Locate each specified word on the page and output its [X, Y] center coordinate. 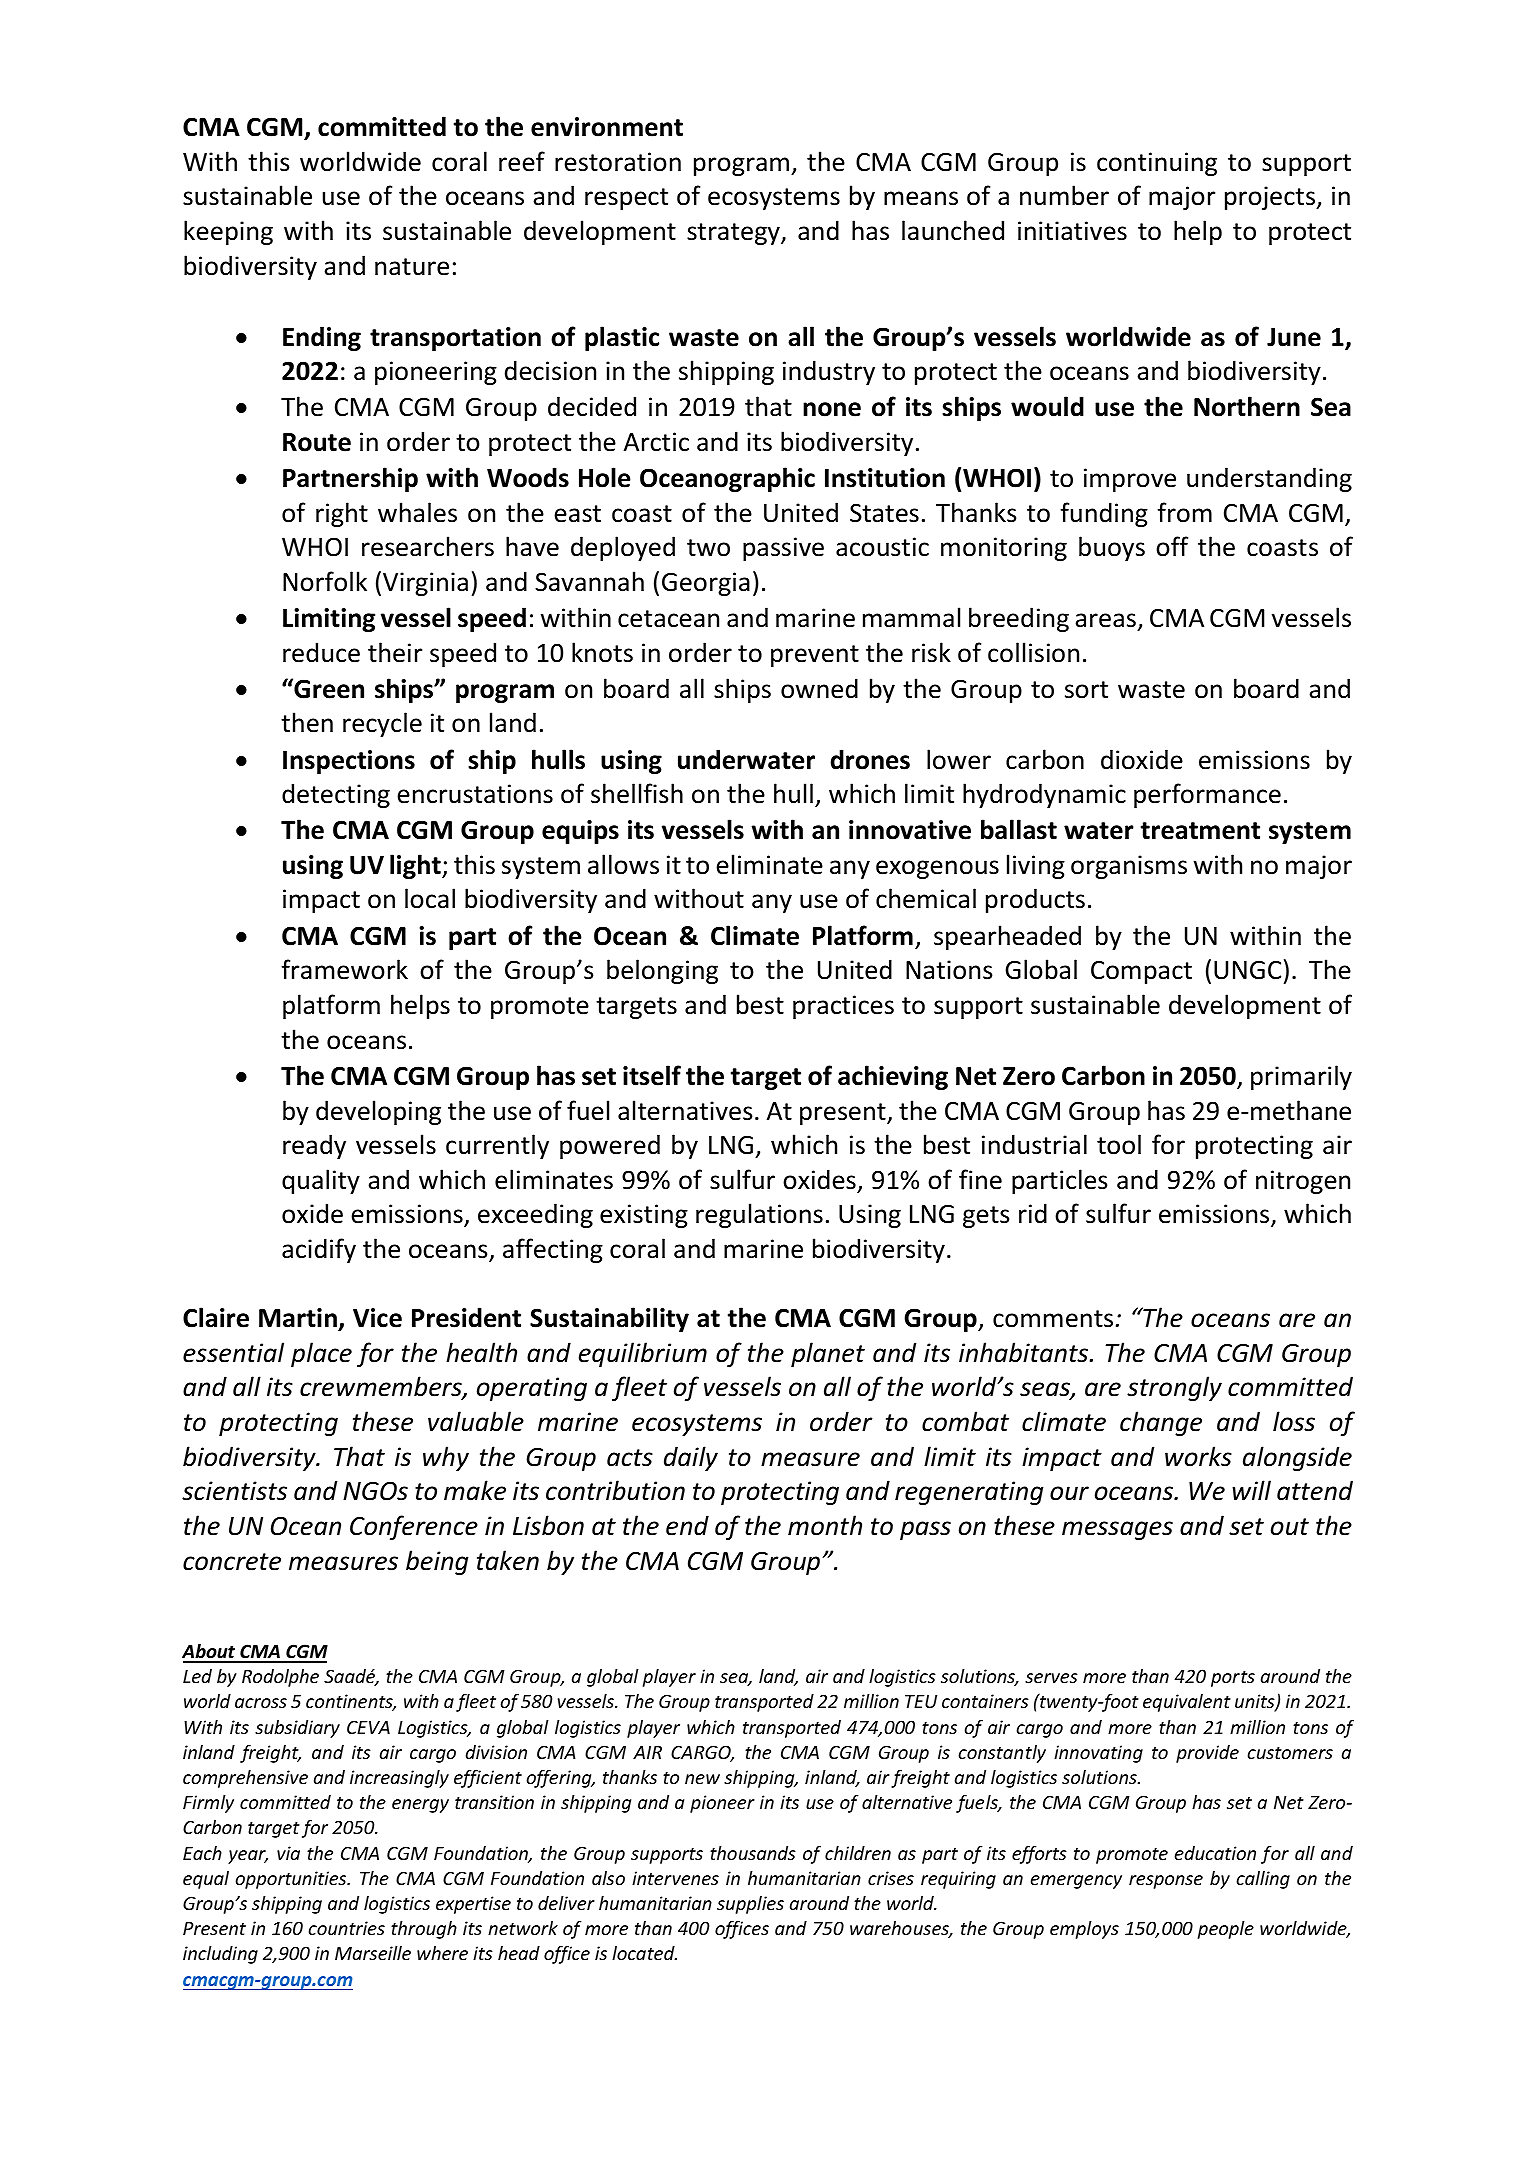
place [321, 1354]
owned [819, 688]
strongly [1174, 1388]
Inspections [349, 762]
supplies [750, 1905]
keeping [228, 232]
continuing [1157, 164]
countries [346, 1928]
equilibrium [643, 1354]
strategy [734, 234]
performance [1207, 795]
